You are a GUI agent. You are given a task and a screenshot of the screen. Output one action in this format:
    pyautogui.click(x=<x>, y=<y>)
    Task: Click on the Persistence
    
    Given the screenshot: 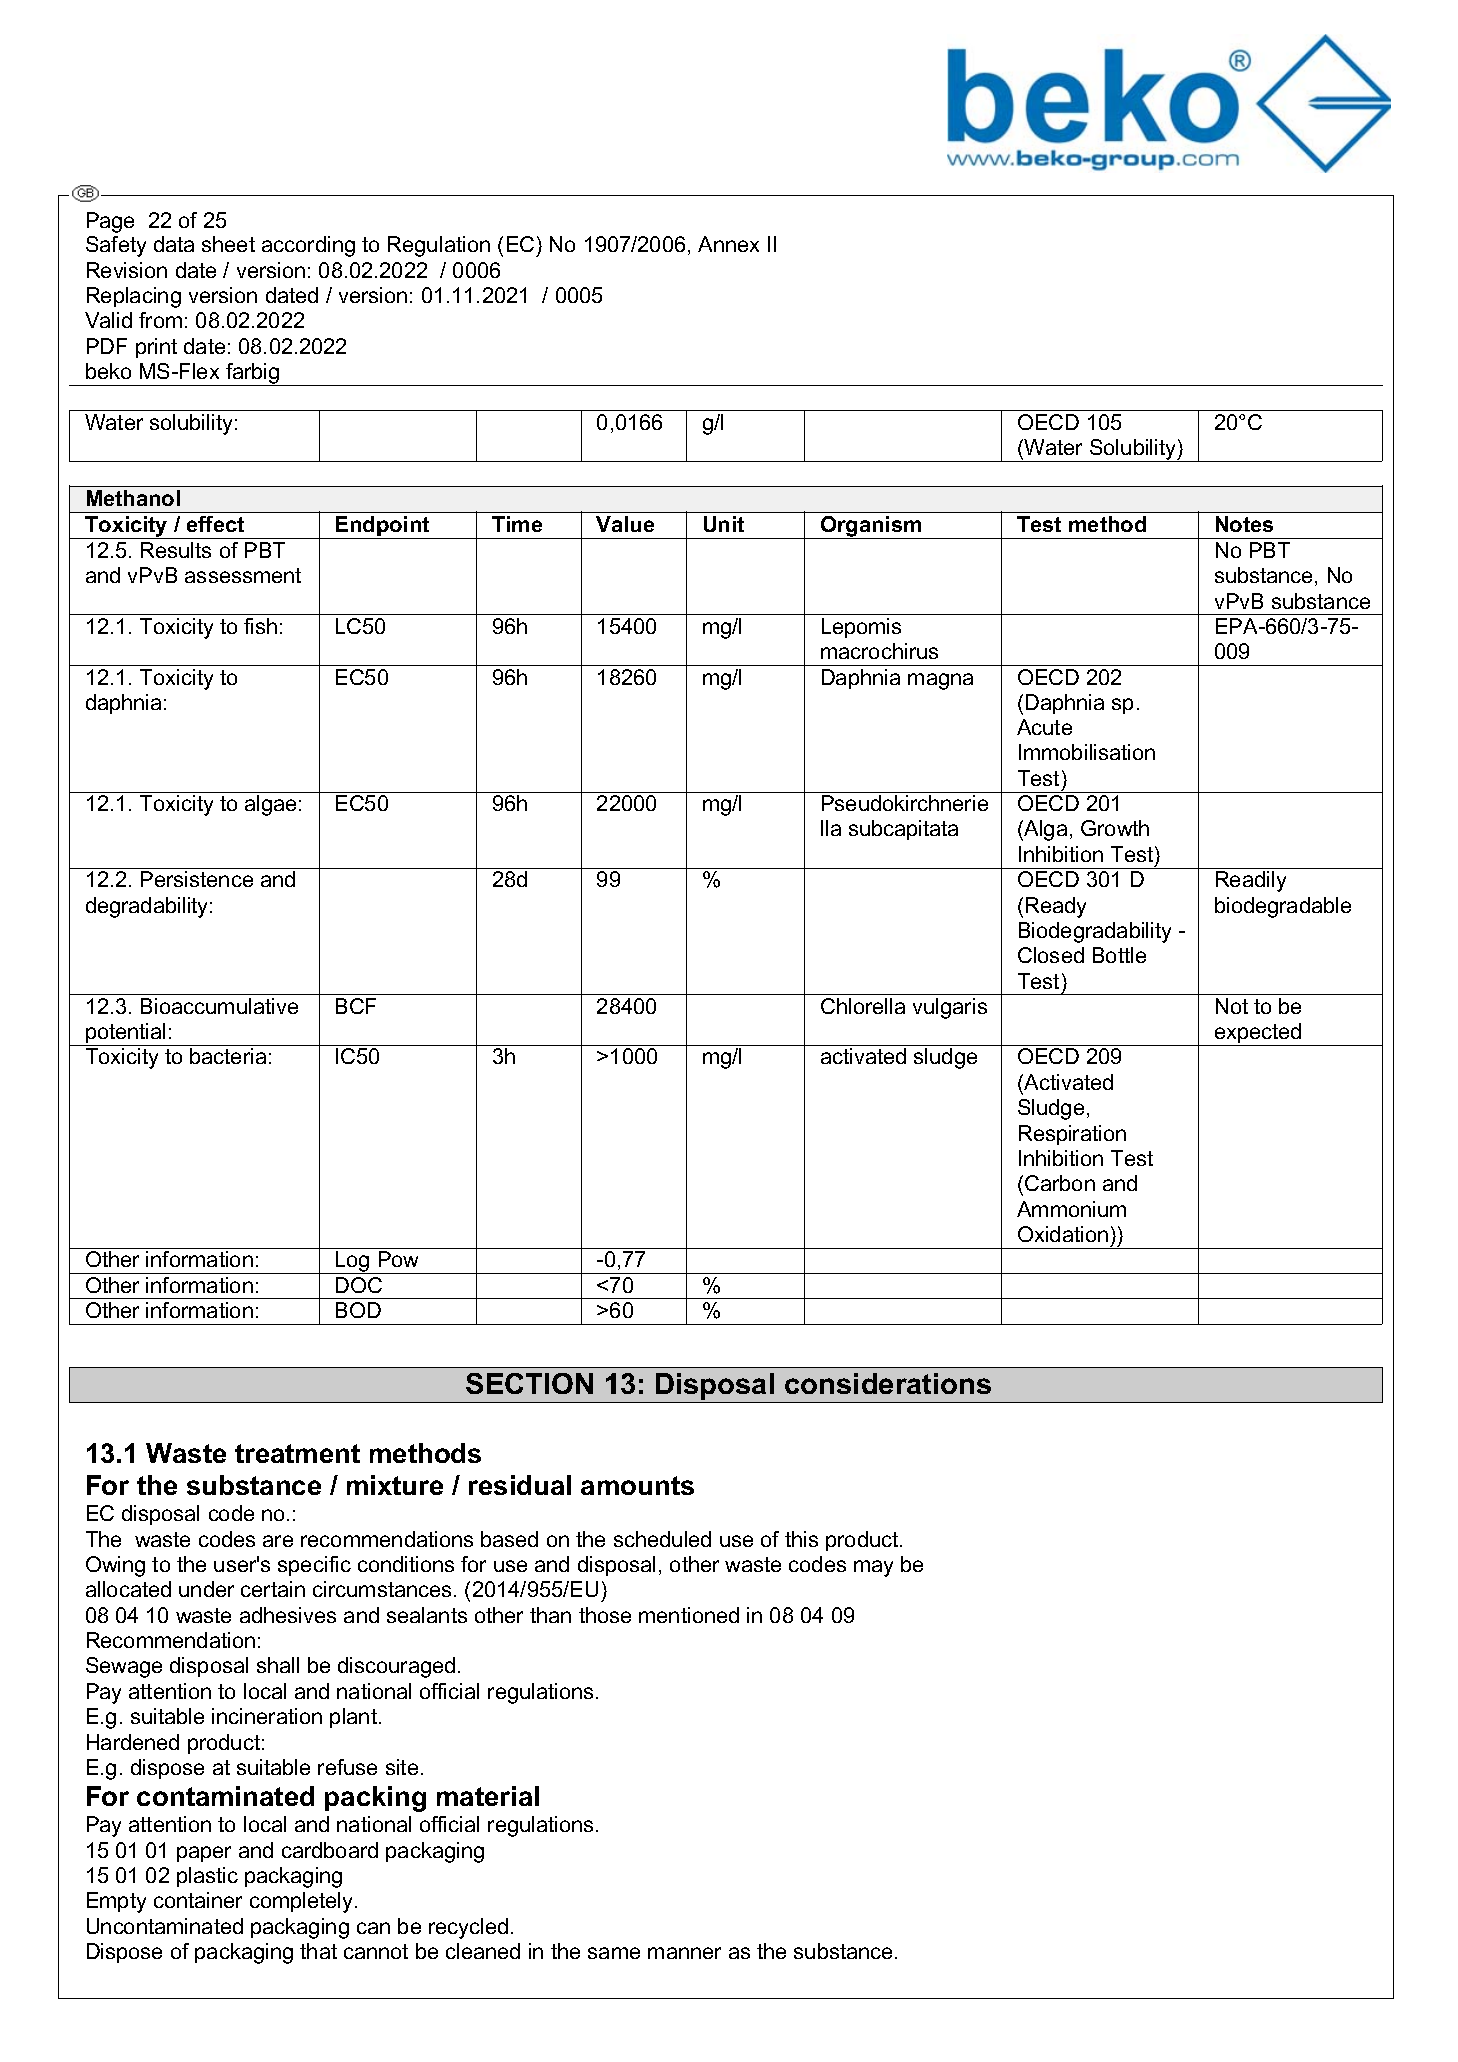 What is the action you would take?
    pyautogui.click(x=197, y=879)
